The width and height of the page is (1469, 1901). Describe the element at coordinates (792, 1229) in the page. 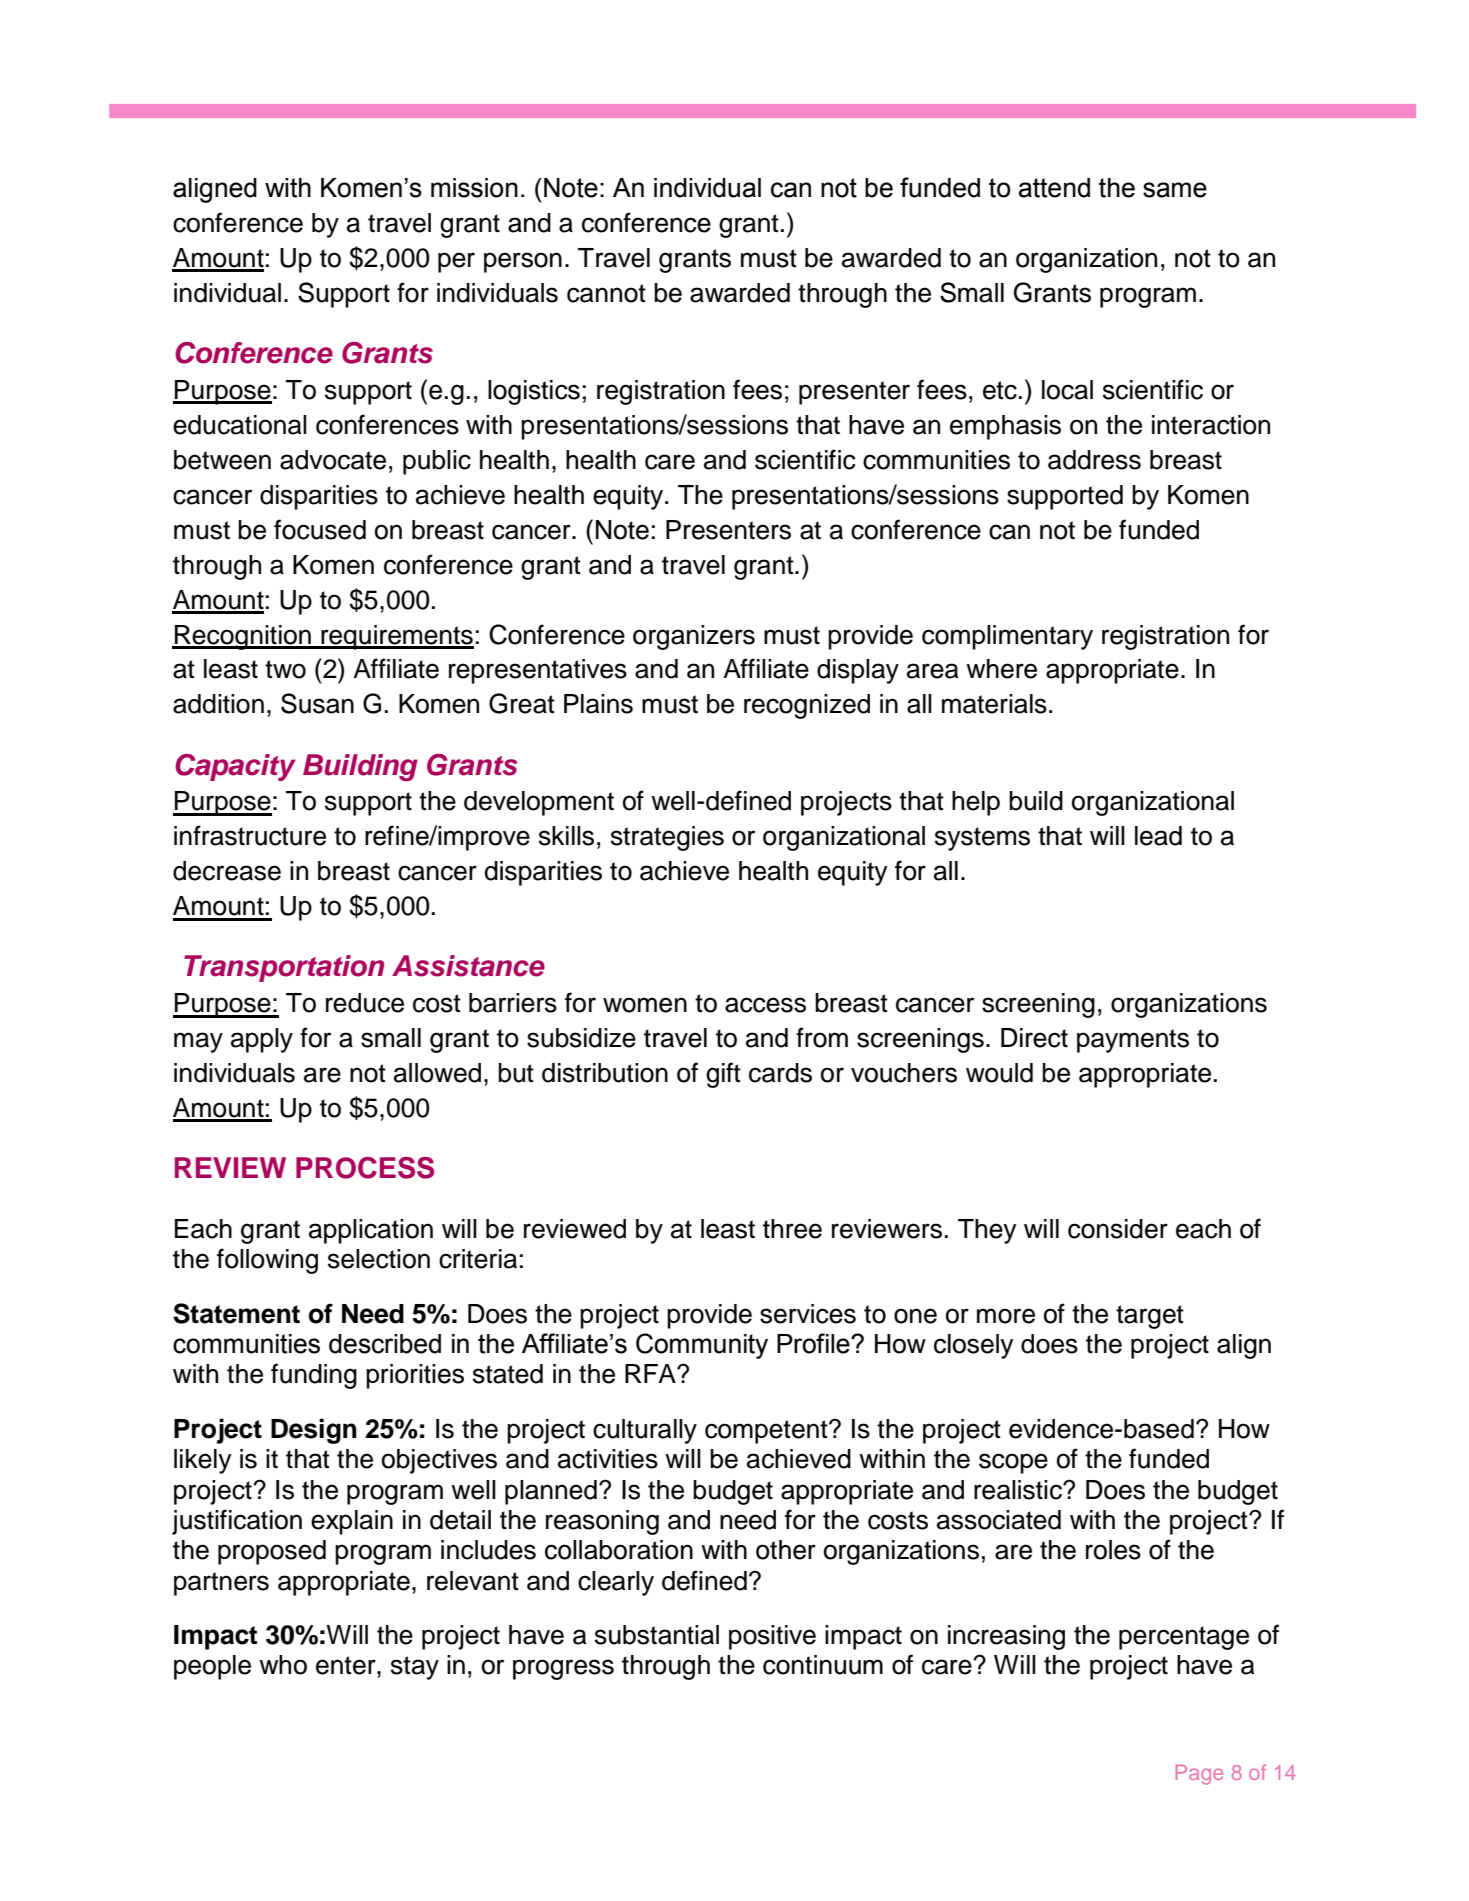

I see `three` at that location.
